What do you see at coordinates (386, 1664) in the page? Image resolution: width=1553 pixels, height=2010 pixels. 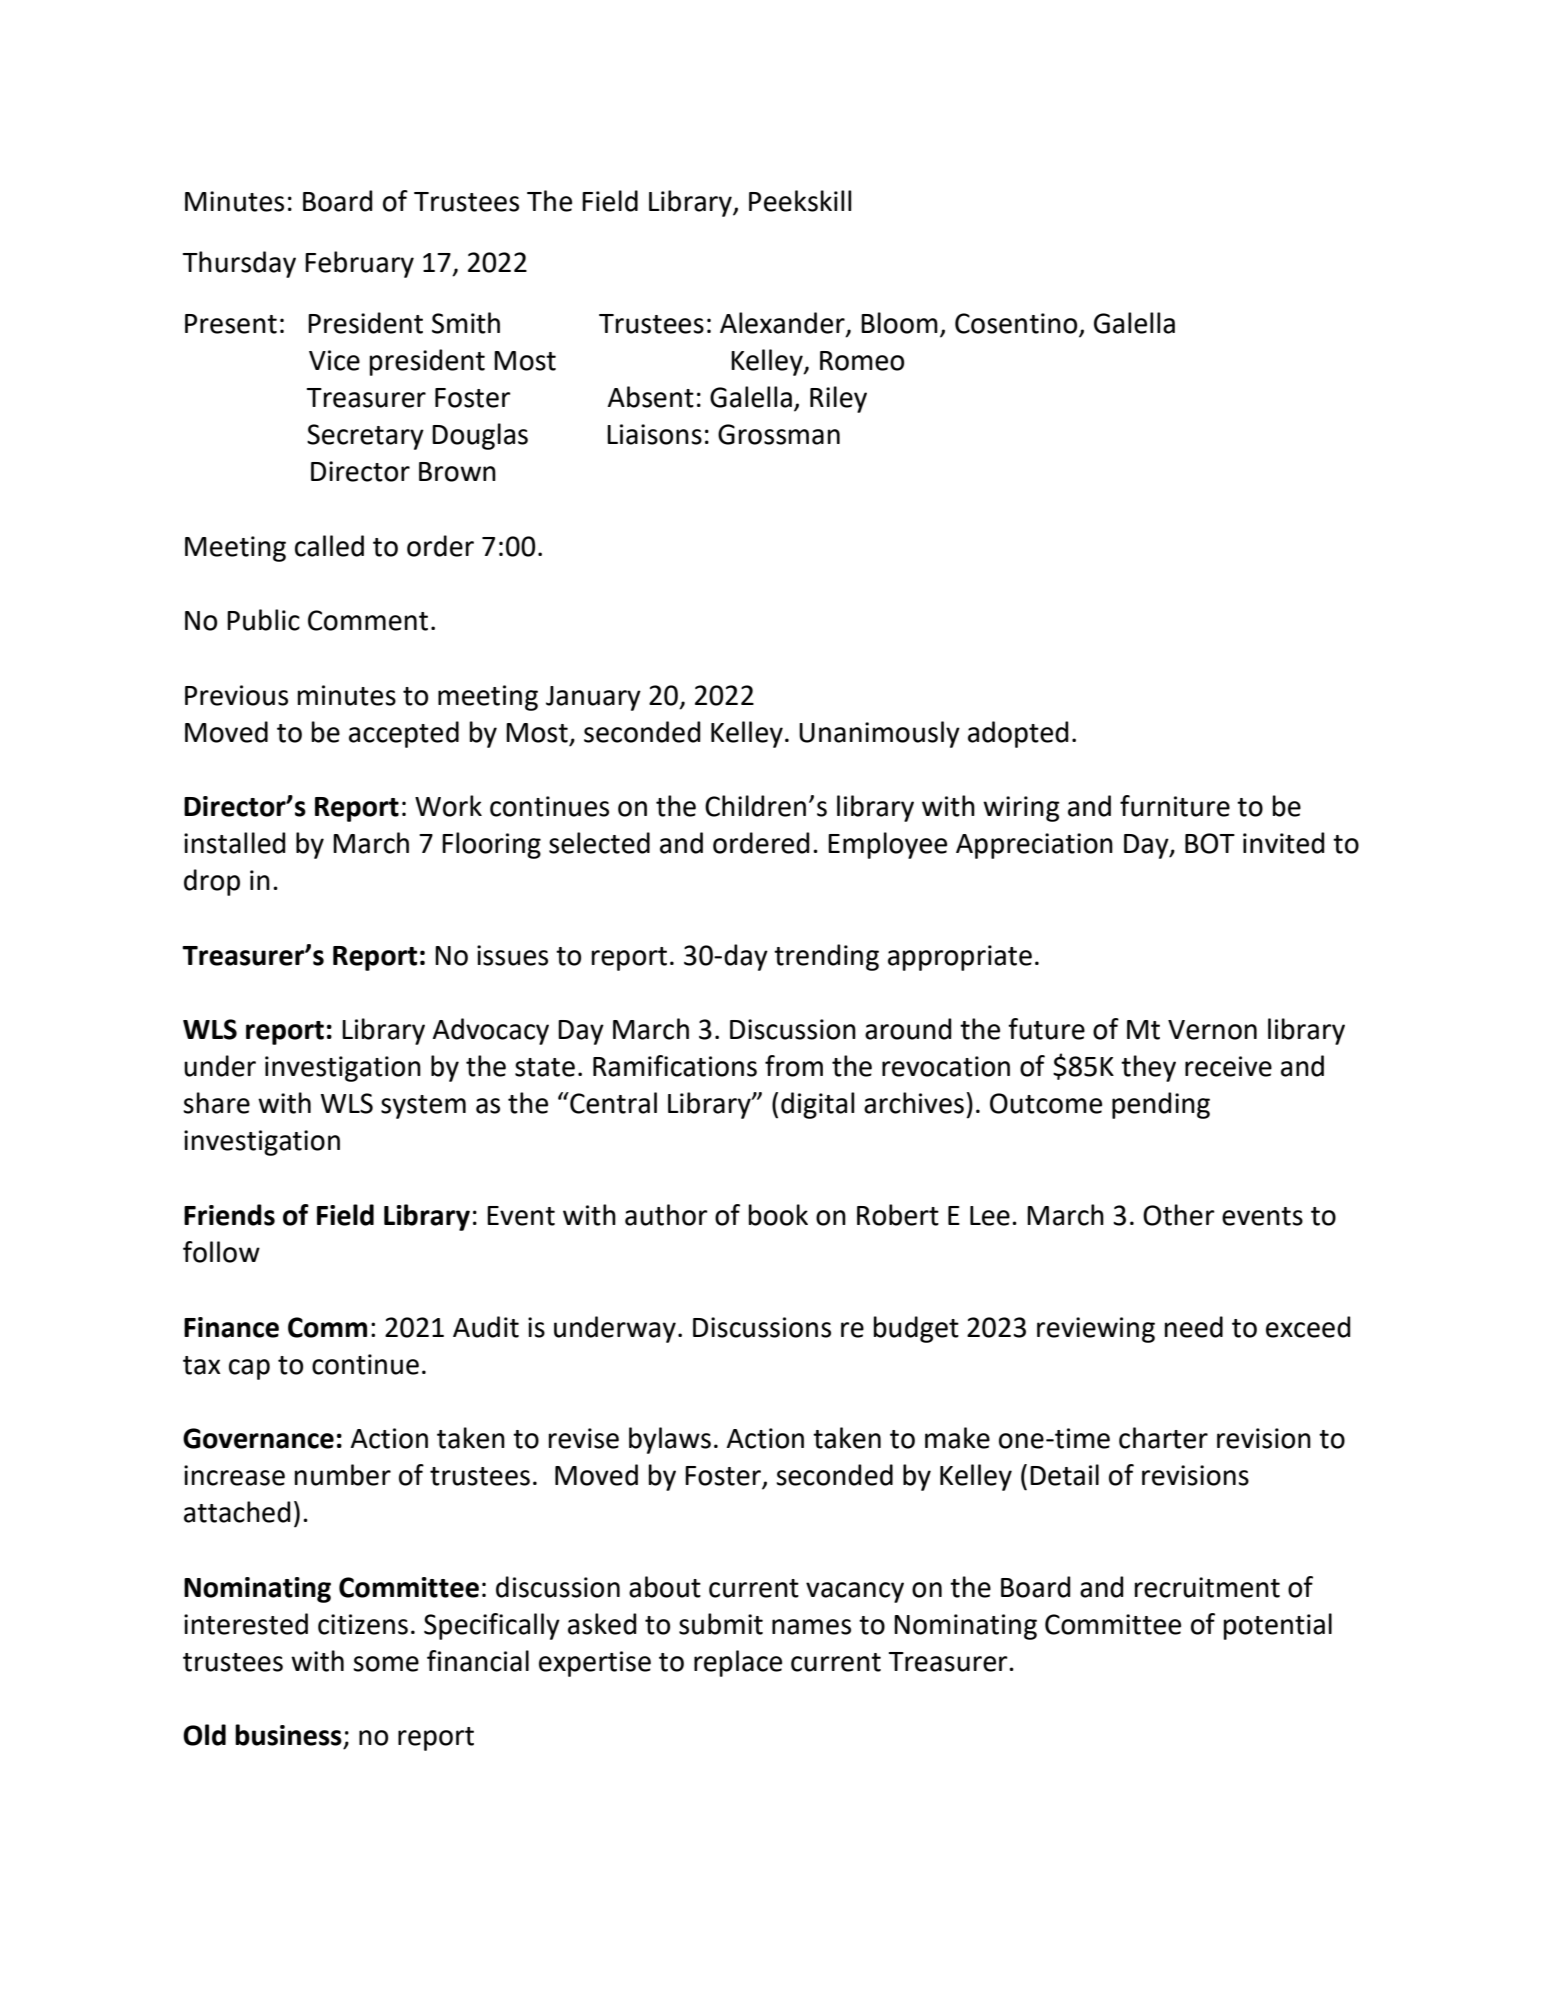 I see `some` at bounding box center [386, 1664].
